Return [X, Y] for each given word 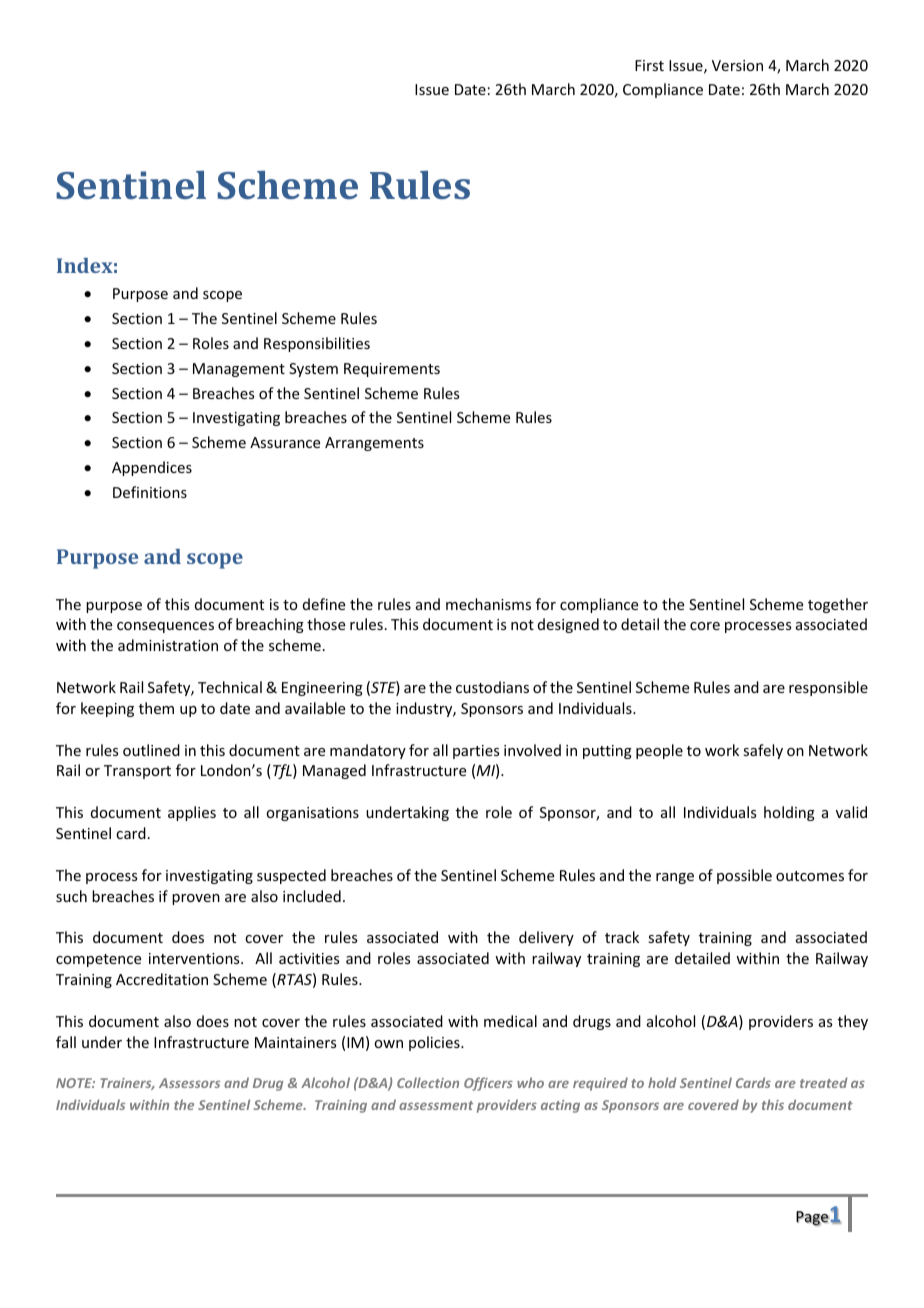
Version [737, 65]
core [705, 626]
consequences [165, 627]
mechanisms [488, 604]
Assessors [189, 1083]
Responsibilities [317, 344]
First [649, 65]
